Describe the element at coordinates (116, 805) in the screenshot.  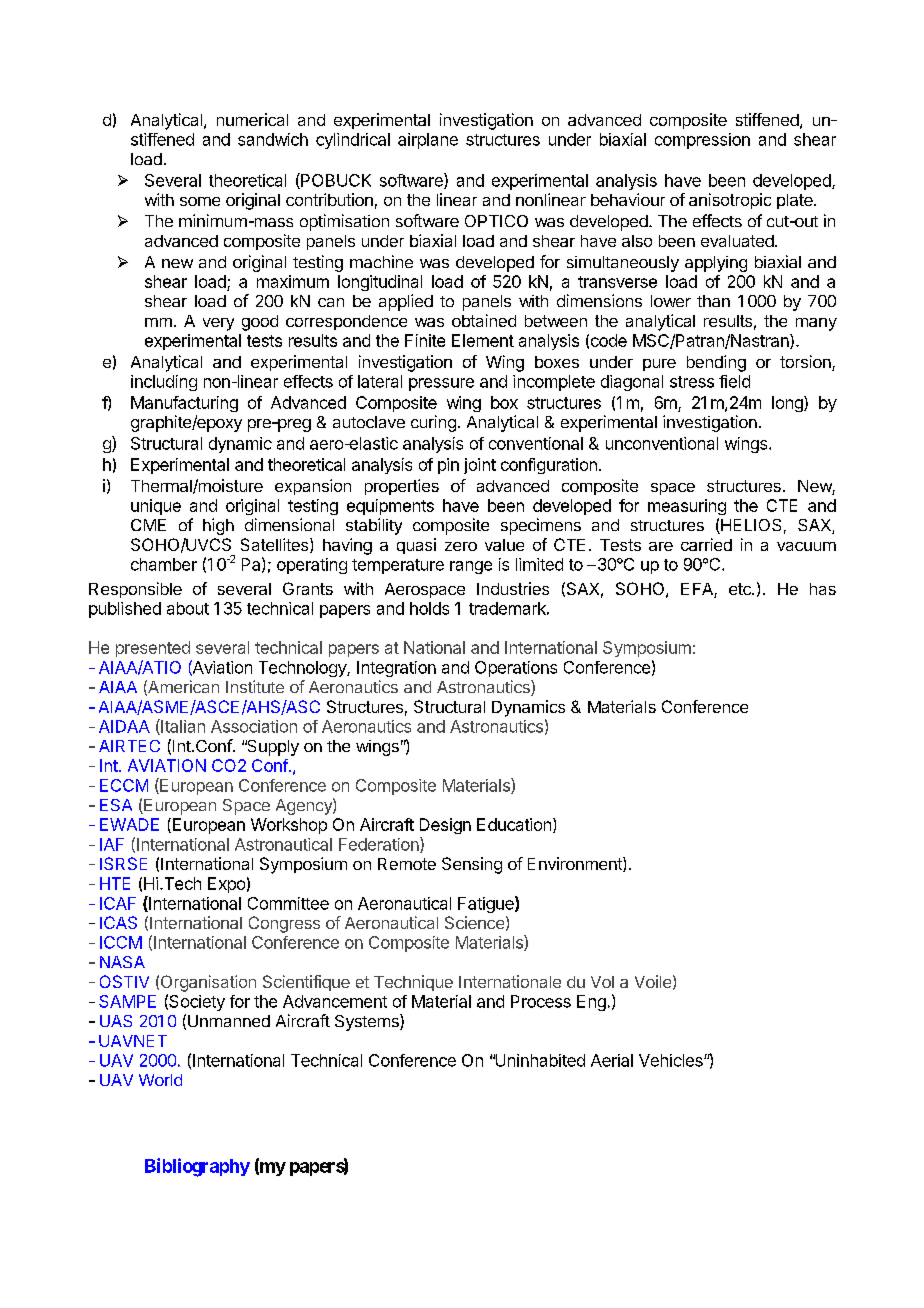
I see `ESA` at that location.
